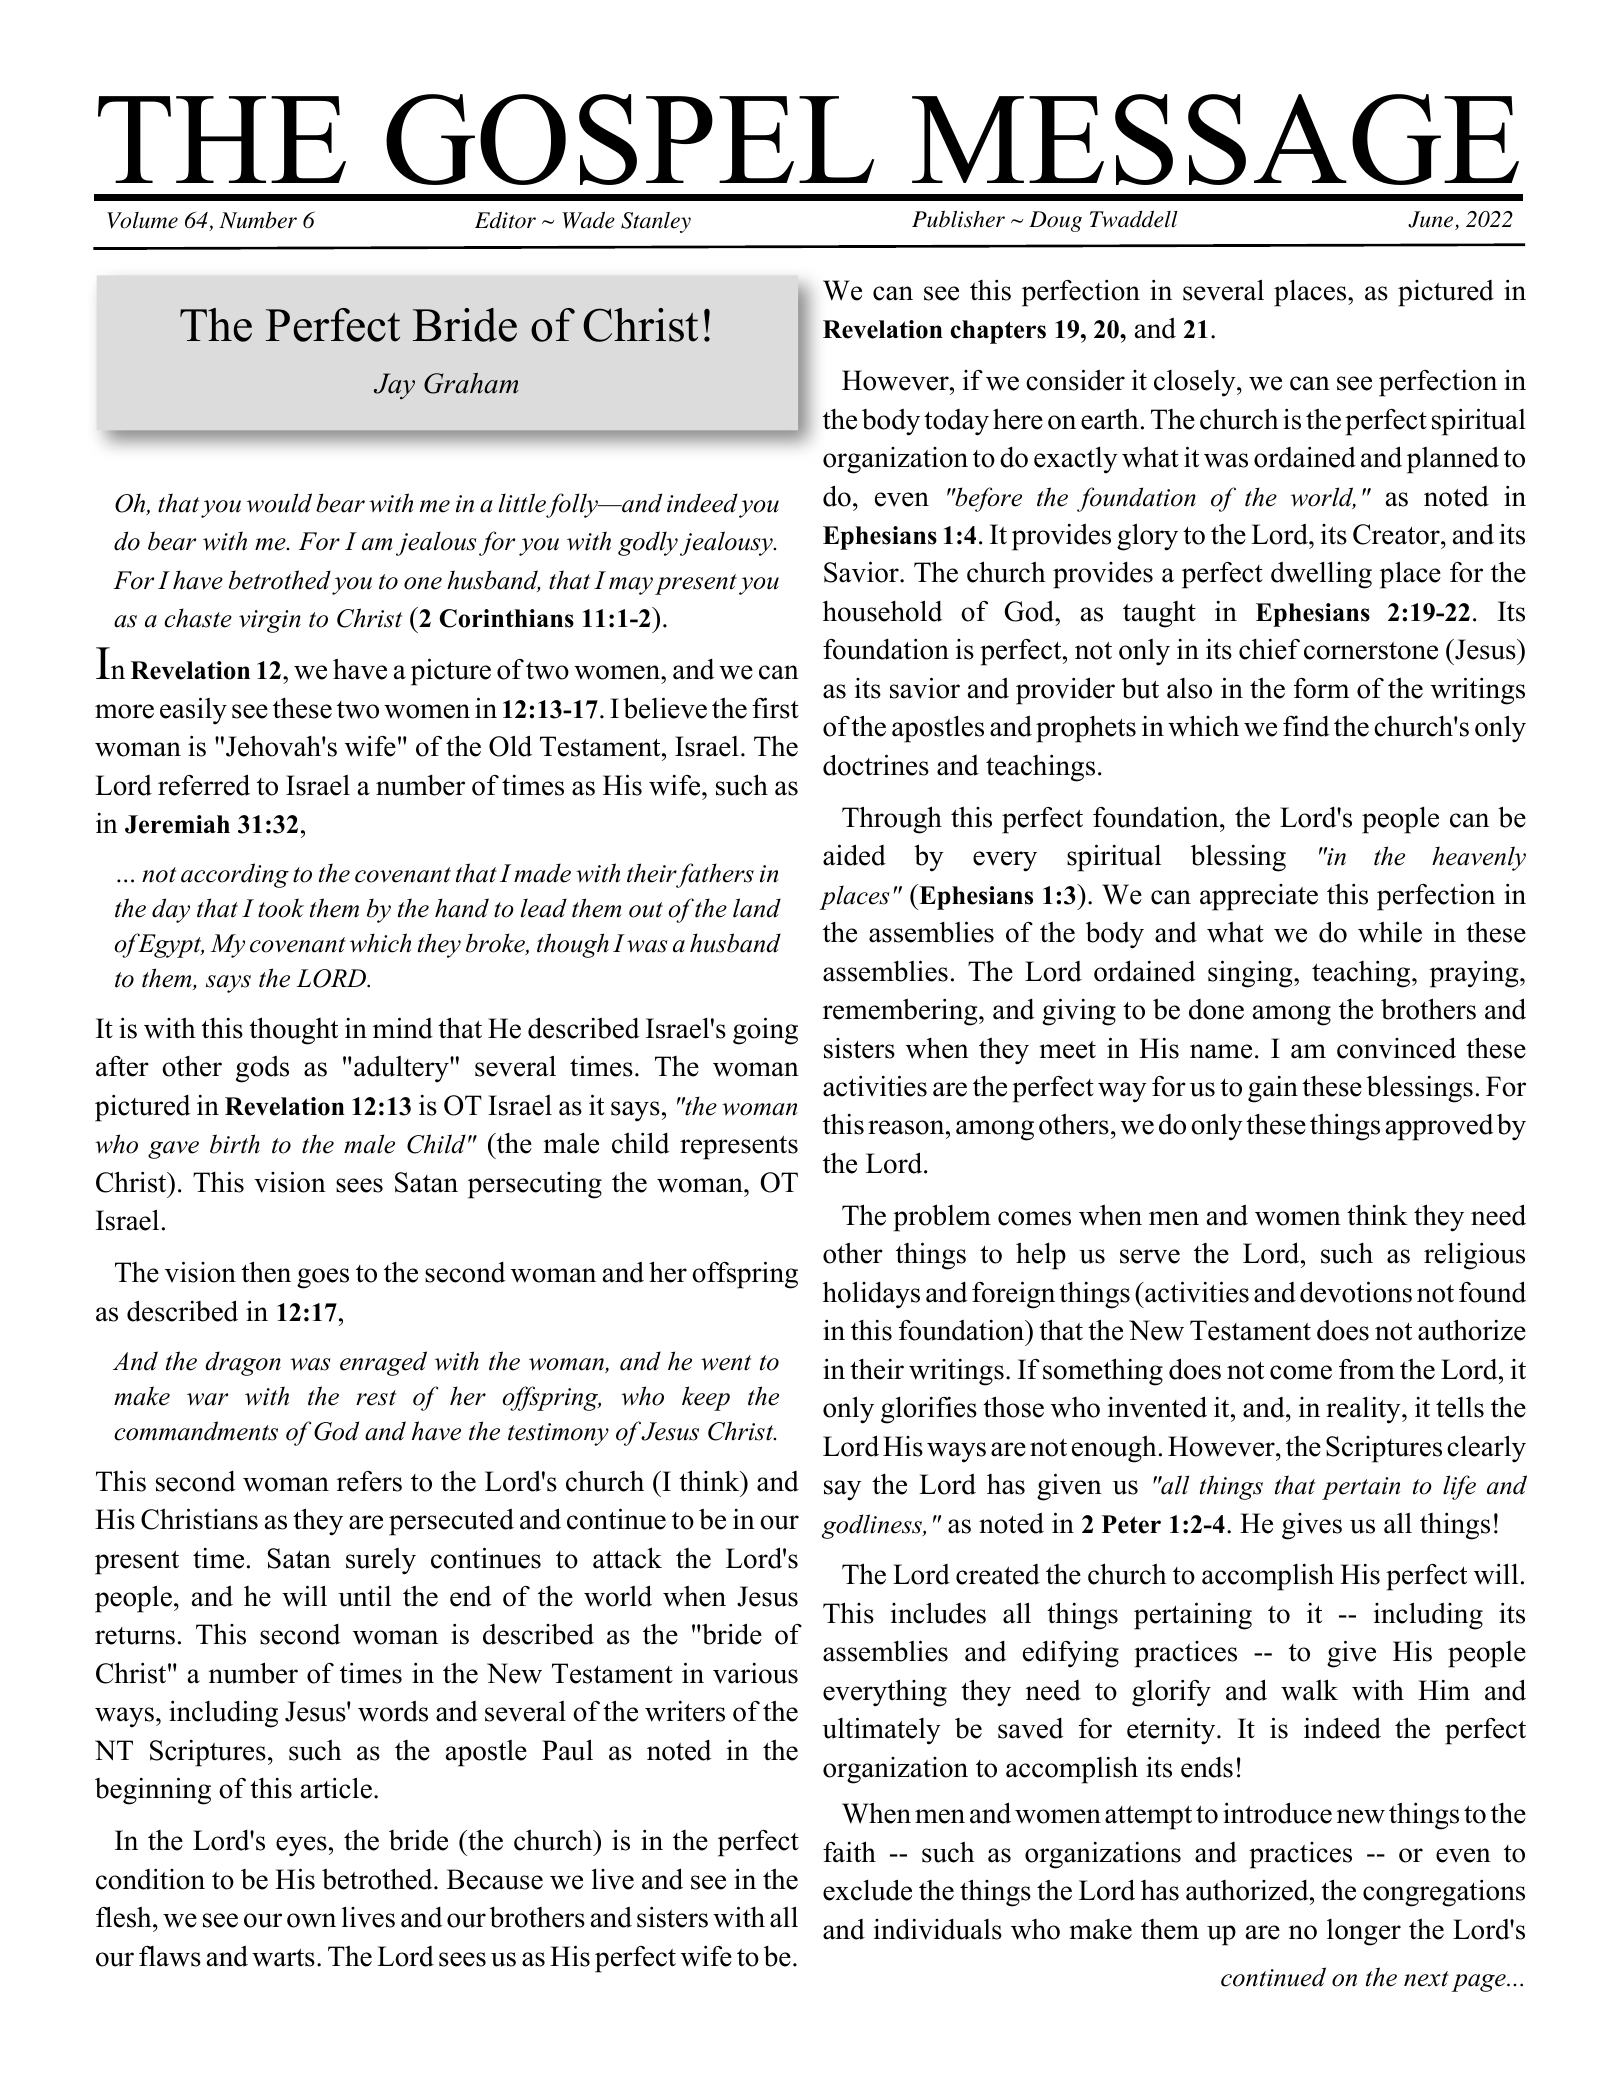 The width and height of the screenshot is (1622, 2099). I want to click on virgin, so click(270, 621).
